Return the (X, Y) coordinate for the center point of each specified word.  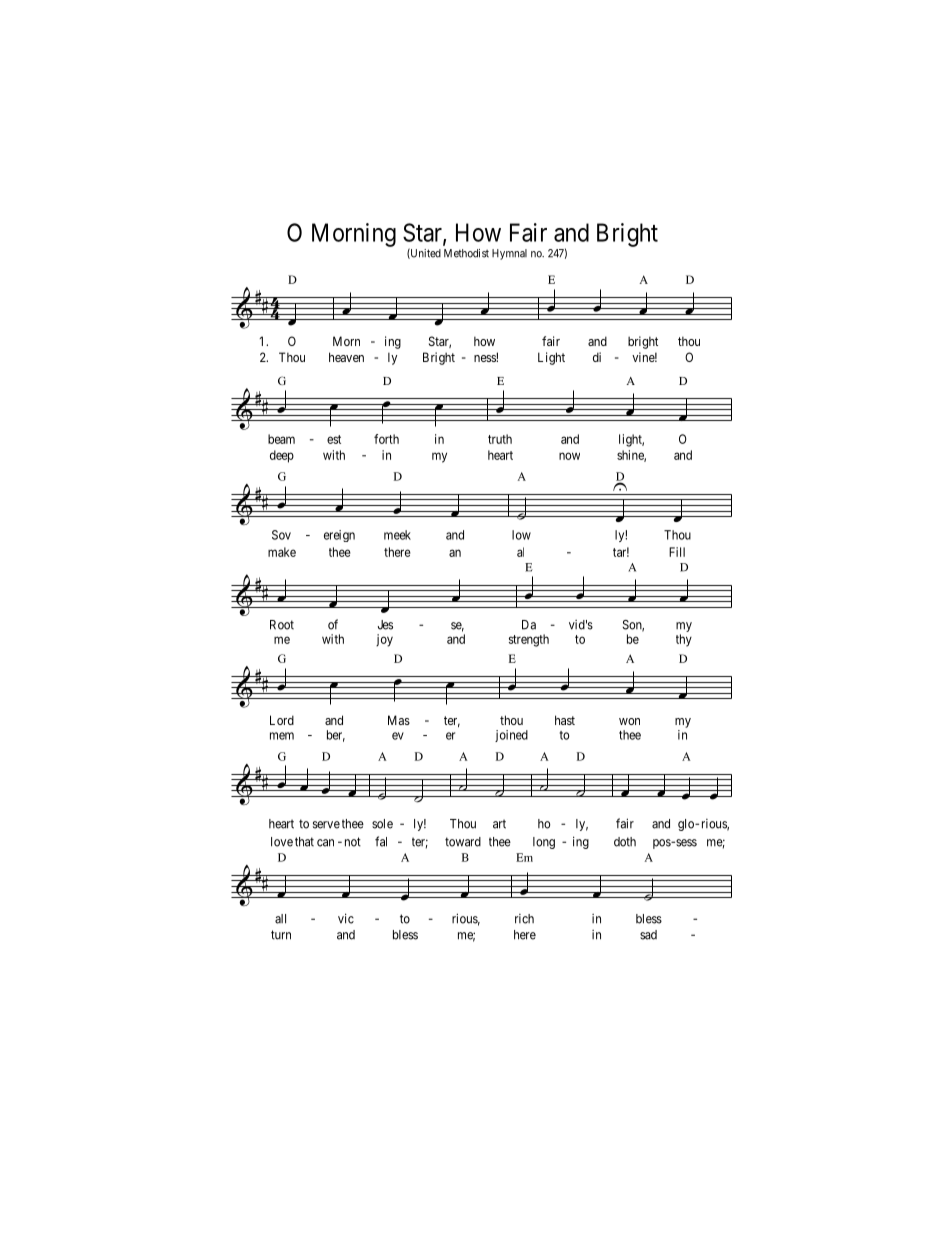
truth (500, 439)
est (334, 439)
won (629, 721)
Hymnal (509, 254)
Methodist (466, 253)
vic (346, 918)
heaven (346, 357)
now (569, 456)
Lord (282, 720)
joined (511, 736)
